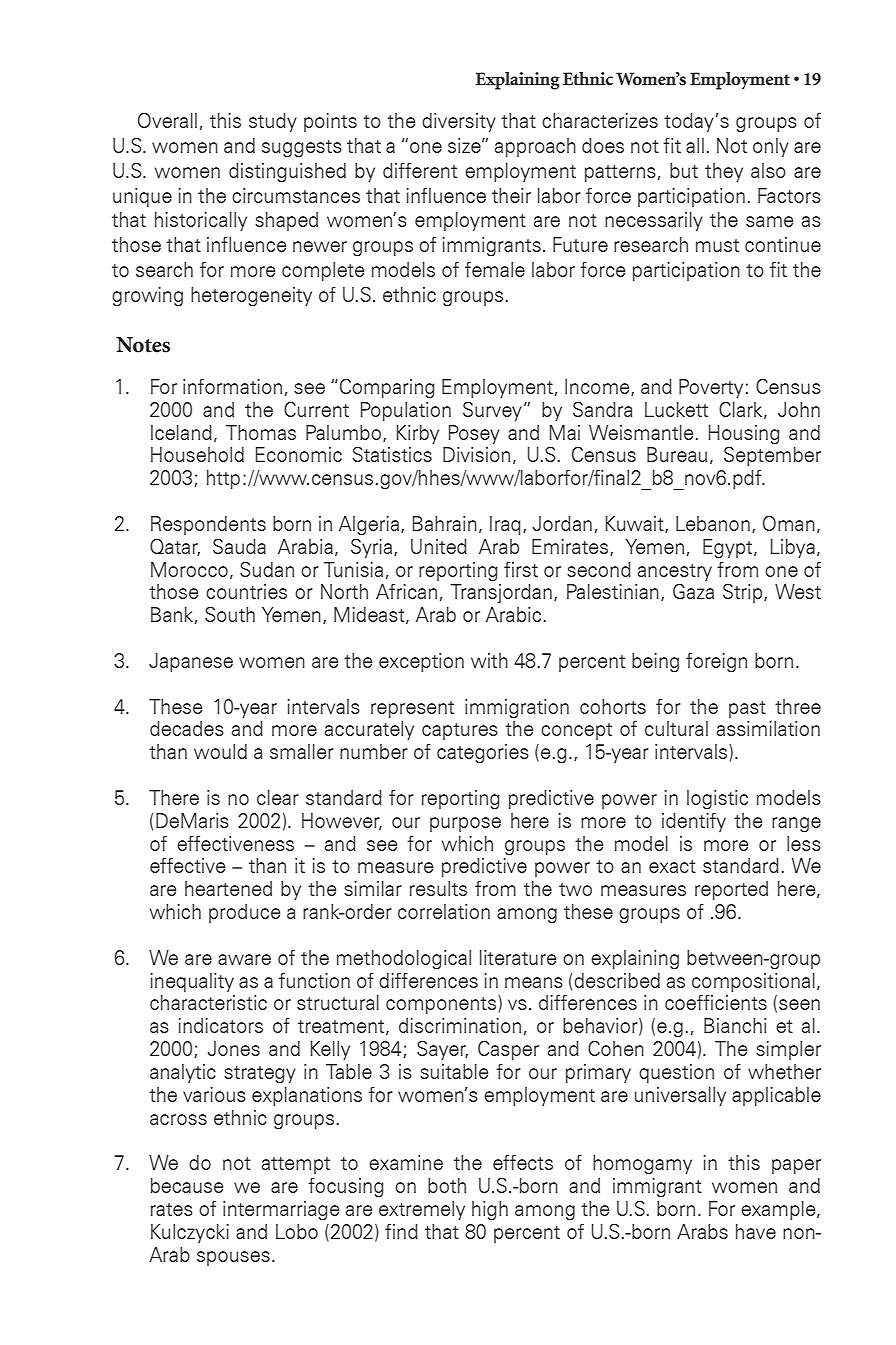 This screenshot has height=1345, width=896. What do you see at coordinates (465, 145) in the screenshot?
I see `size` at bounding box center [465, 145].
